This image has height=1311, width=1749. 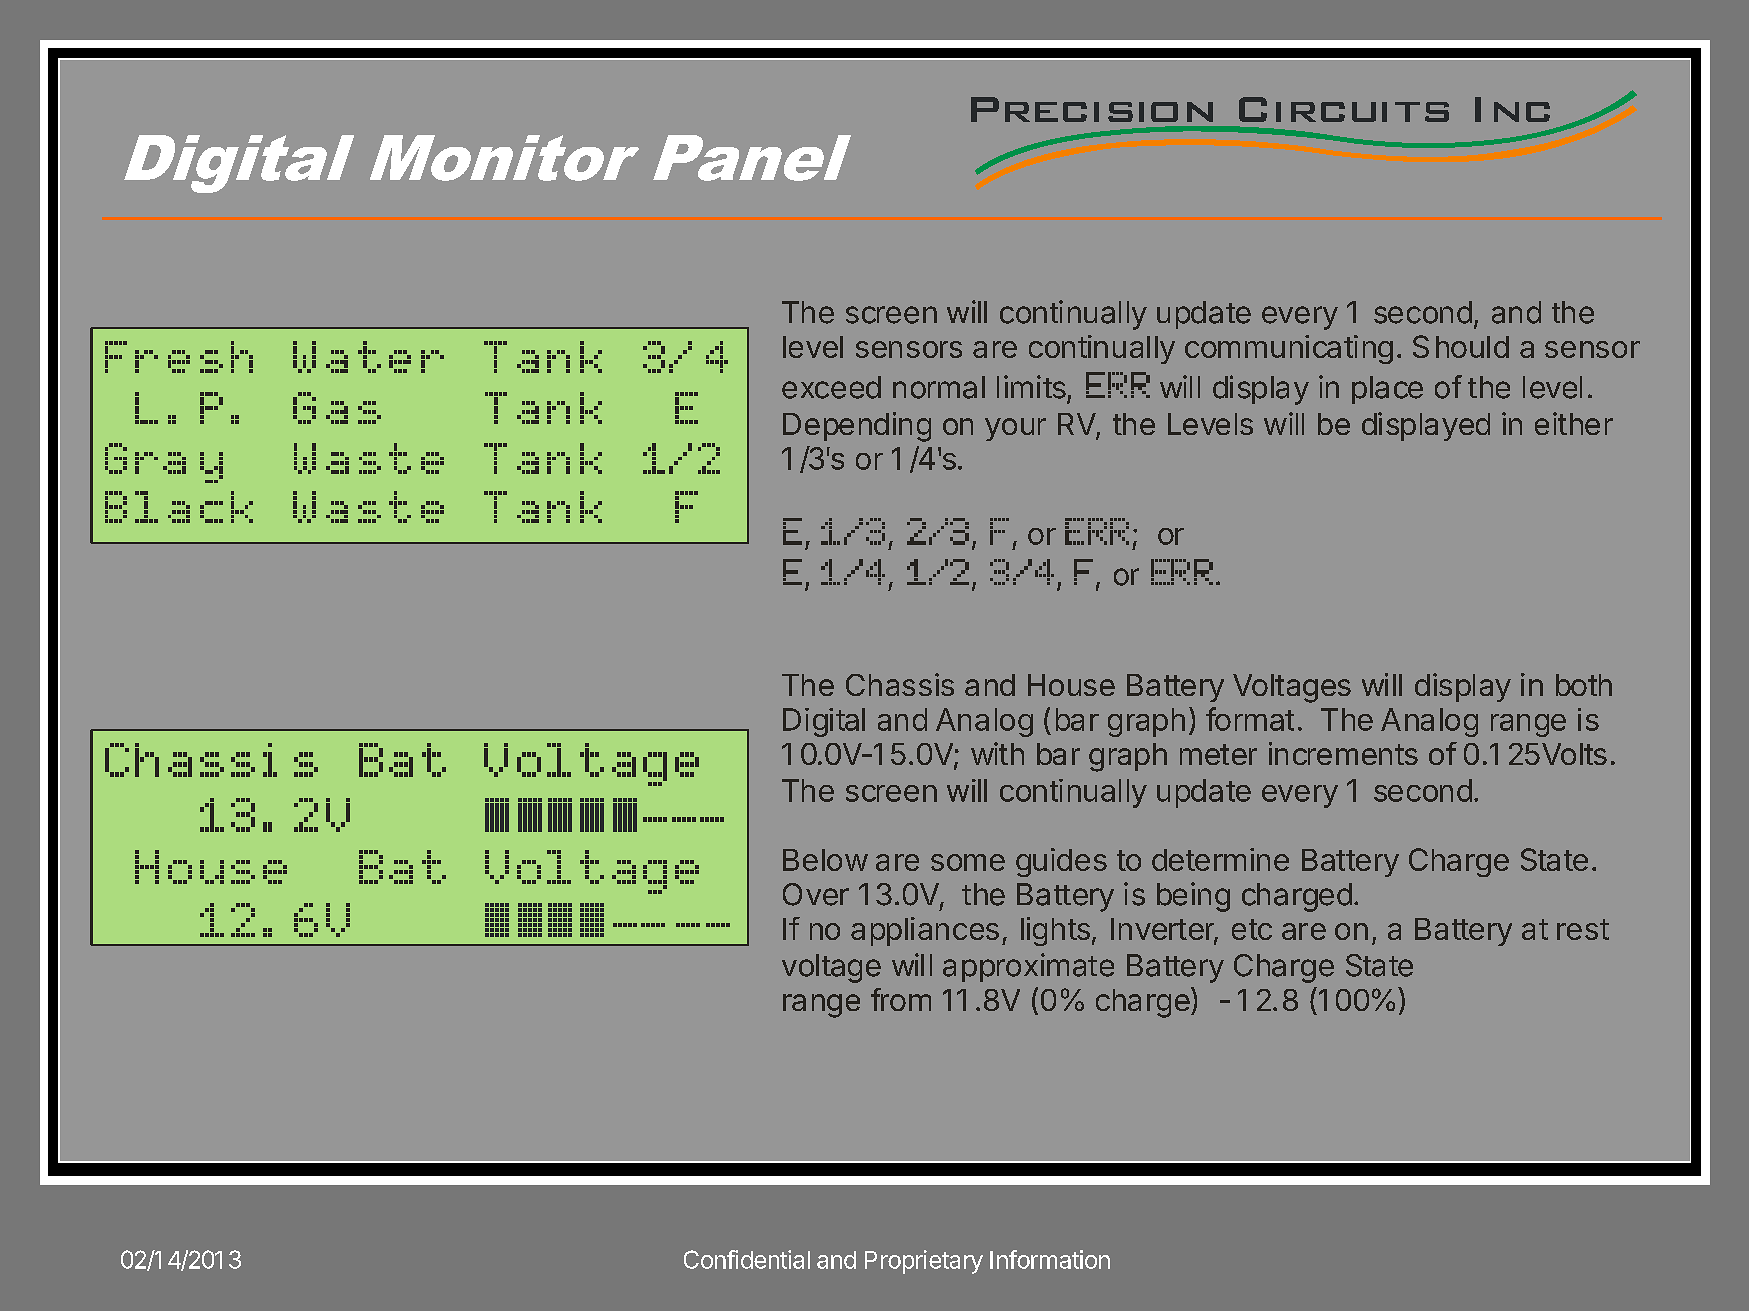 I want to click on Should, so click(x=1461, y=346).
